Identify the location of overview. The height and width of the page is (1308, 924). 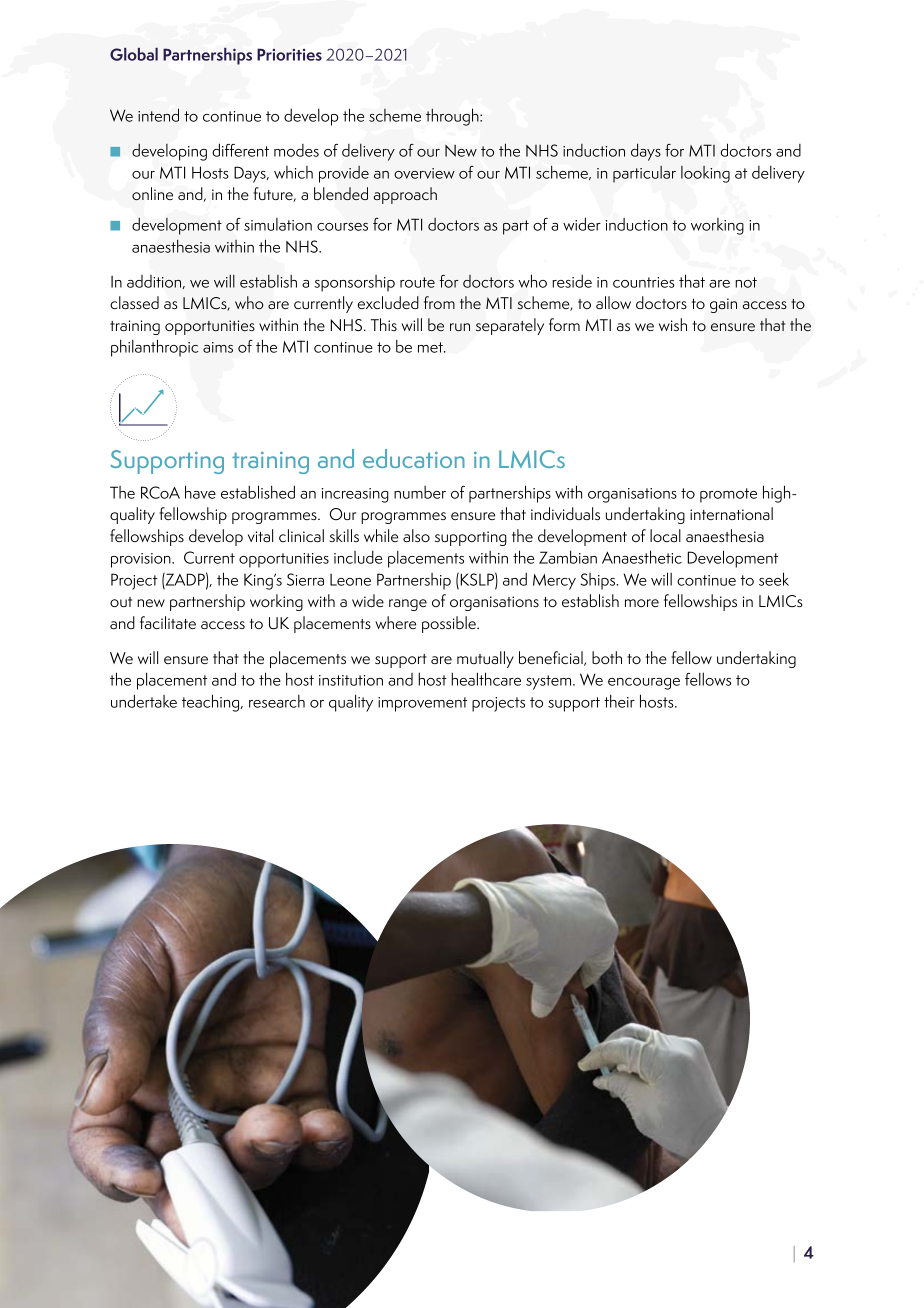
(424, 173).
